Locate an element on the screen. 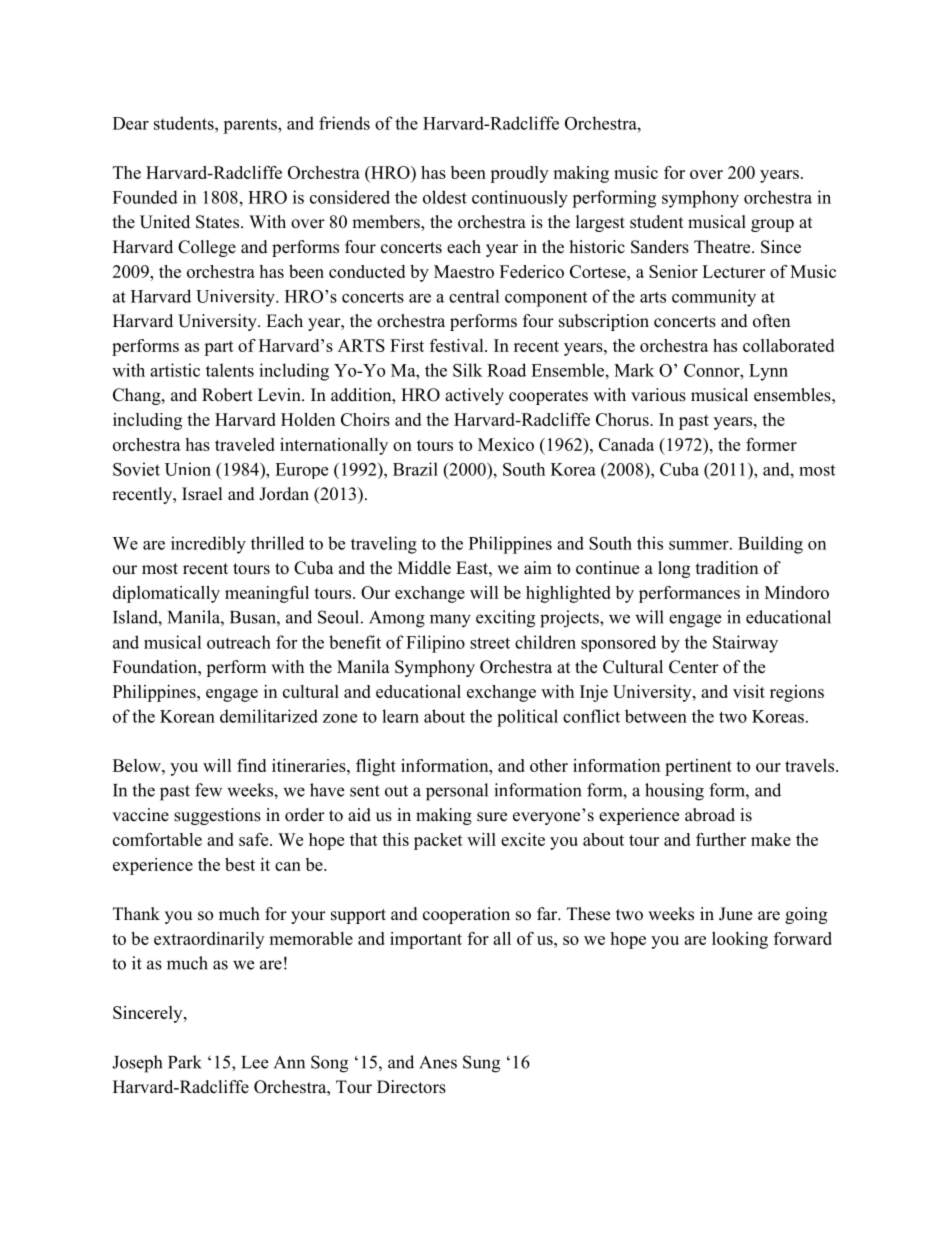 Image resolution: width=952 pixels, height=1233 pixels. find is located at coordinates (251, 765).
